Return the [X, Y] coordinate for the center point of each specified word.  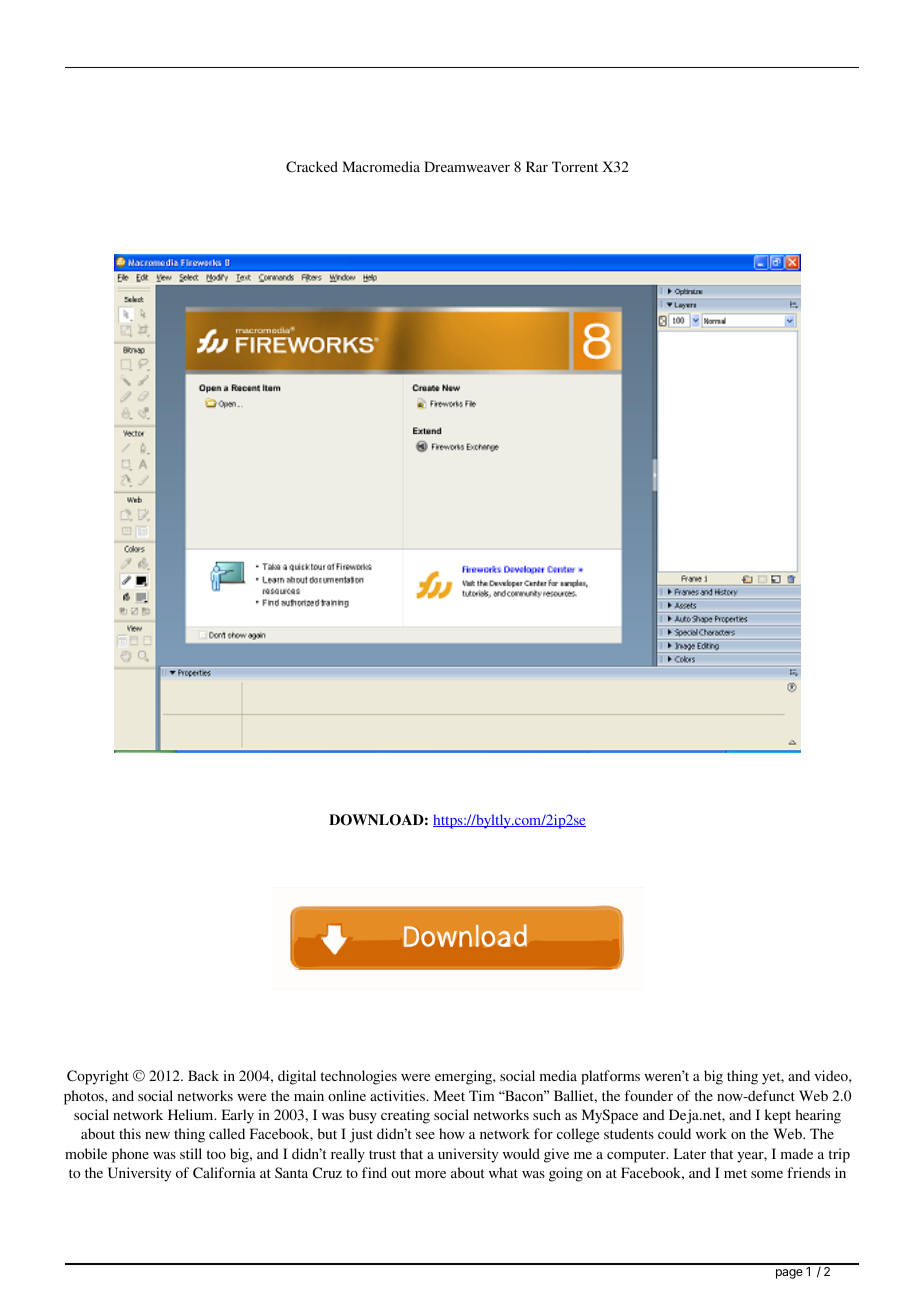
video [832, 1075]
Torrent [575, 166]
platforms [610, 1077]
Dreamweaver [467, 166]
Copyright [98, 1077]
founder [649, 1095]
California [224, 1173]
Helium [192, 1114]
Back [203, 1075]
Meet [449, 1095]
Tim [482, 1095]
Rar [537, 166]
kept [778, 1116]
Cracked [312, 167]
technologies [359, 1077]
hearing [818, 1116]
